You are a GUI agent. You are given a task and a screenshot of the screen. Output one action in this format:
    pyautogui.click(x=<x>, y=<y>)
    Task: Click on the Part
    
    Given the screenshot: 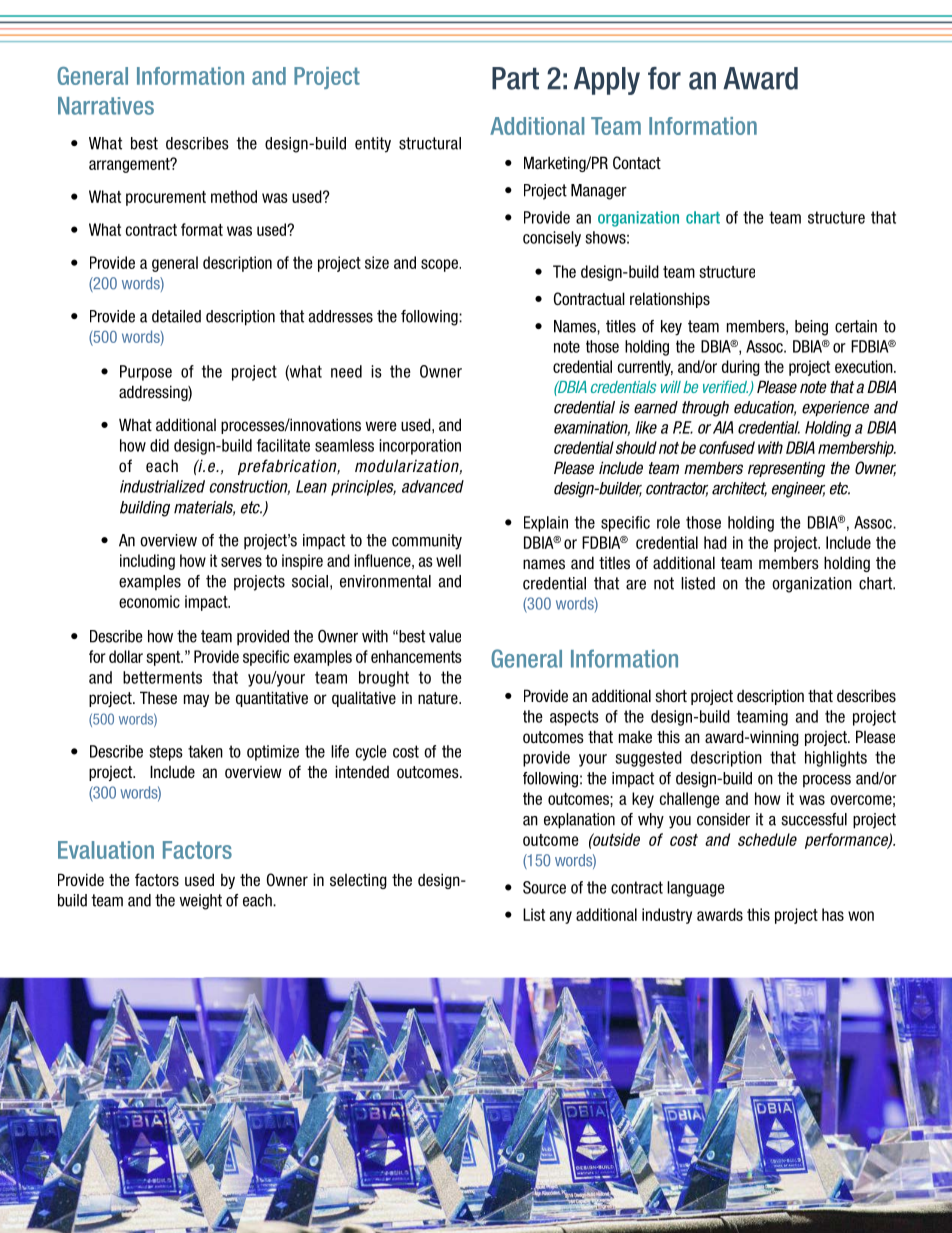 What is the action you would take?
    pyautogui.click(x=515, y=78)
